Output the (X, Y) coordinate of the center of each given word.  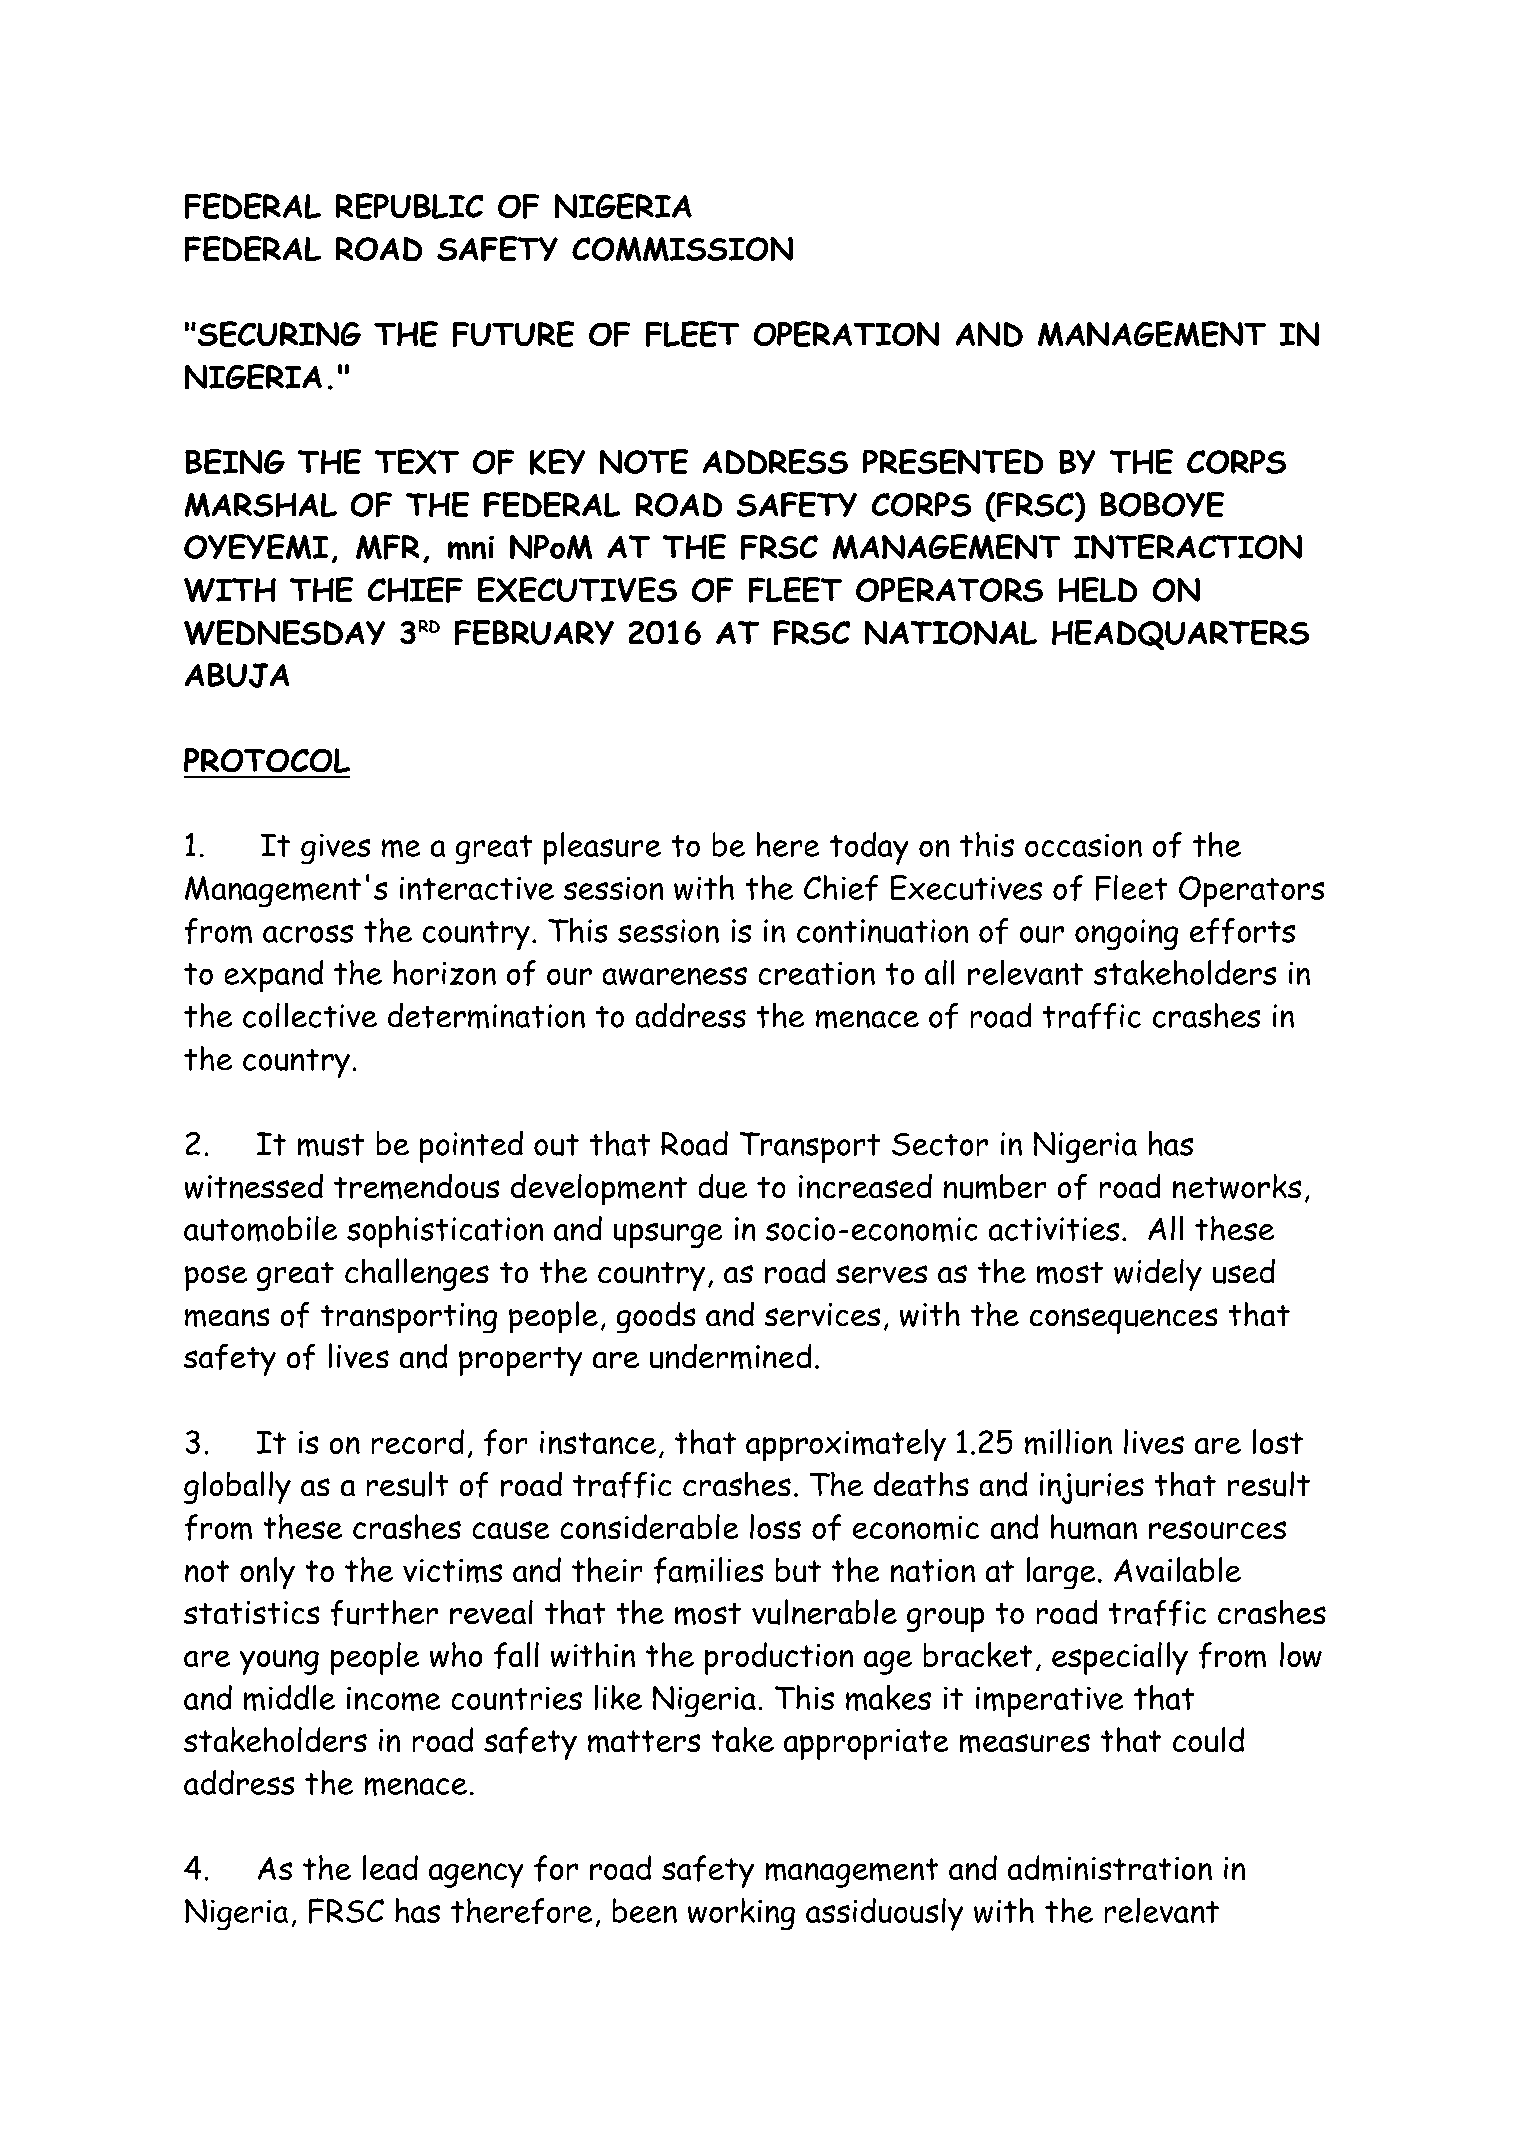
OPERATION (846, 334)
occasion (1083, 845)
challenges (417, 1274)
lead (390, 1867)
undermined (730, 1356)
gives (335, 849)
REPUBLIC (409, 206)
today (869, 848)
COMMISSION (682, 249)
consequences (1123, 1321)
